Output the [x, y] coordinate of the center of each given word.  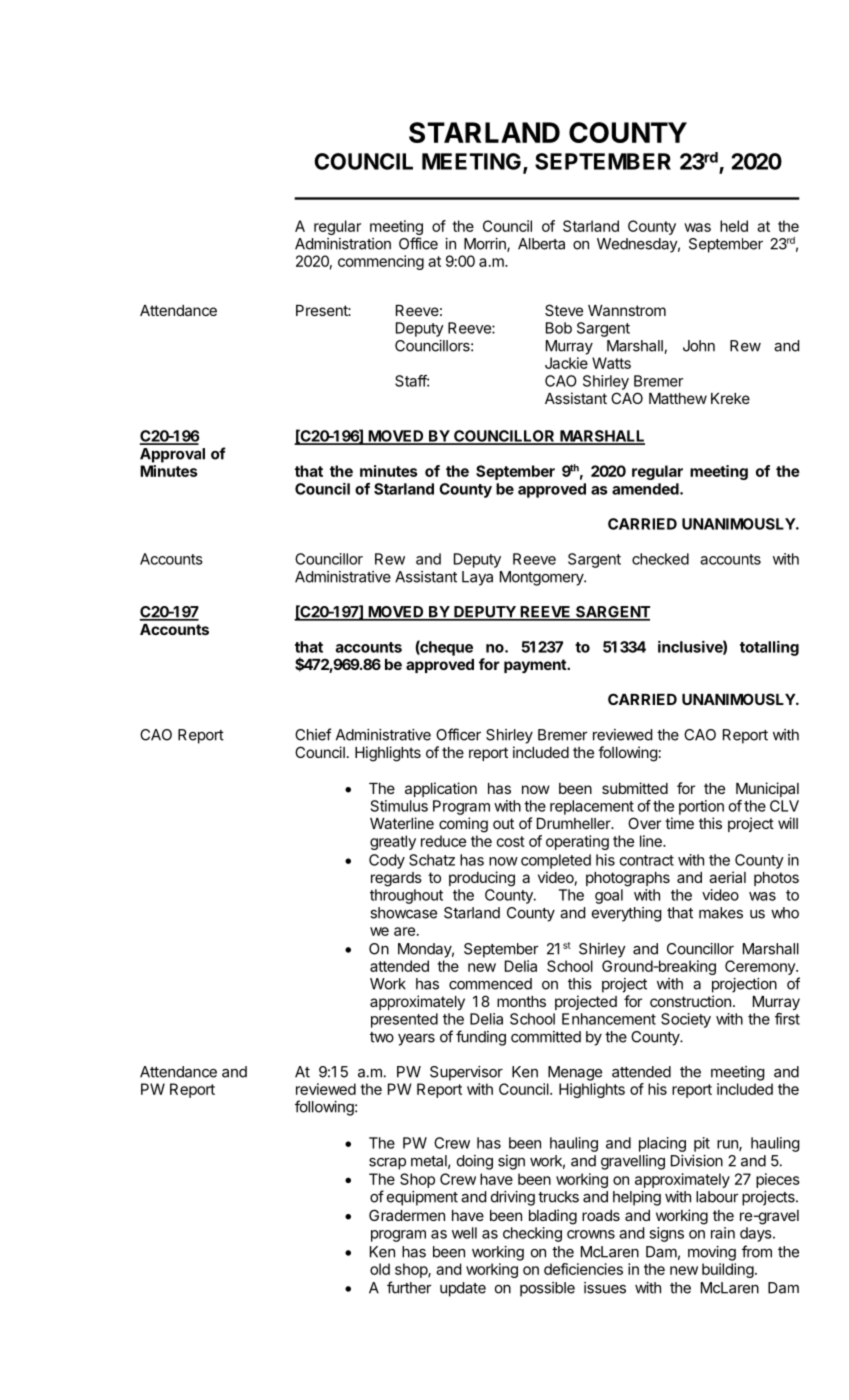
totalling [769, 648]
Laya [477, 578]
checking [532, 1234]
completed [556, 861]
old [380, 1269]
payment [536, 666]
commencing [381, 262]
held [734, 226]
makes [721, 913]
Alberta [541, 244]
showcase [403, 913]
